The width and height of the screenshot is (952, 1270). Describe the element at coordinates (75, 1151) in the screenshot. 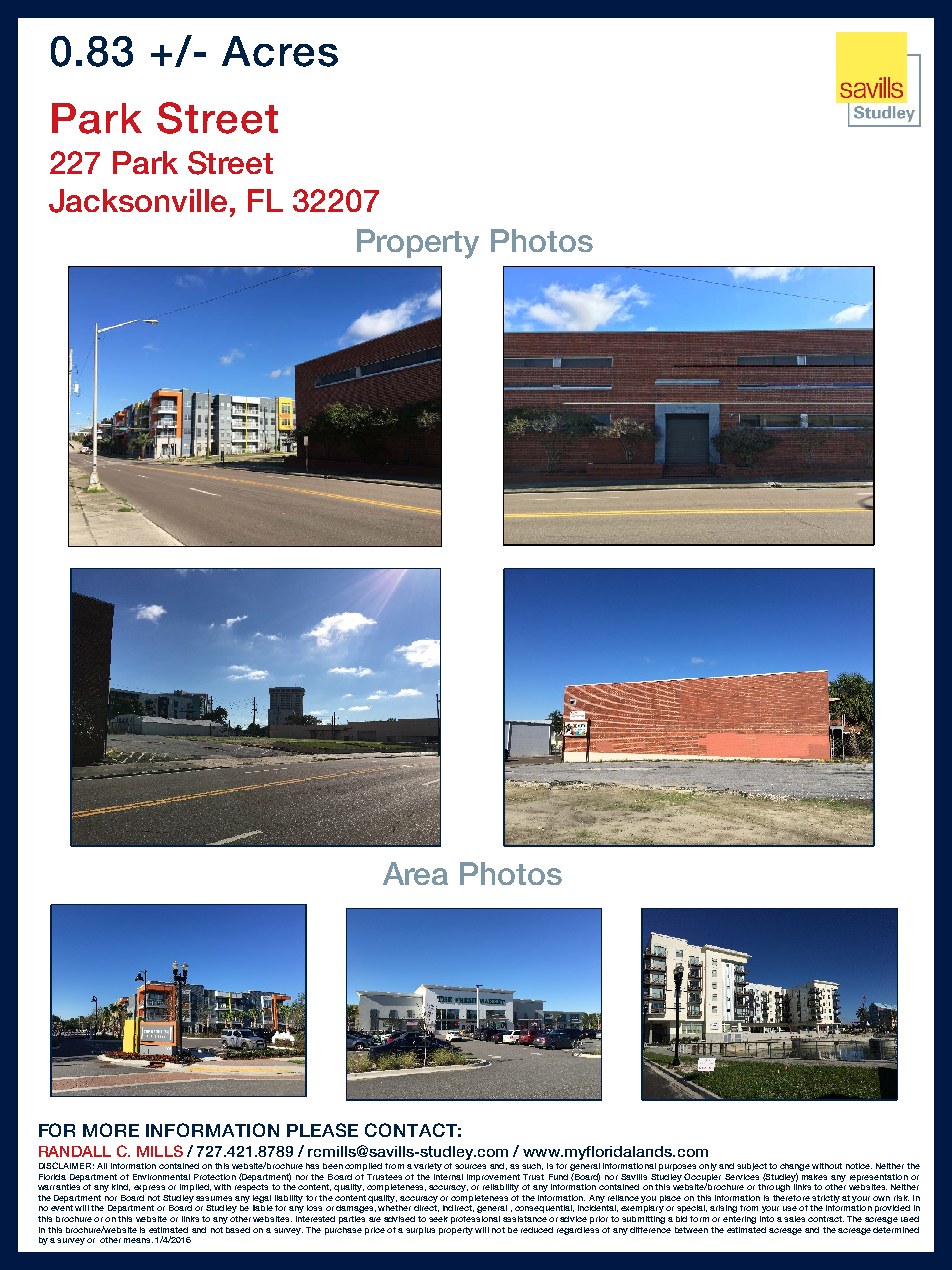

I see `RANDALL` at that location.
